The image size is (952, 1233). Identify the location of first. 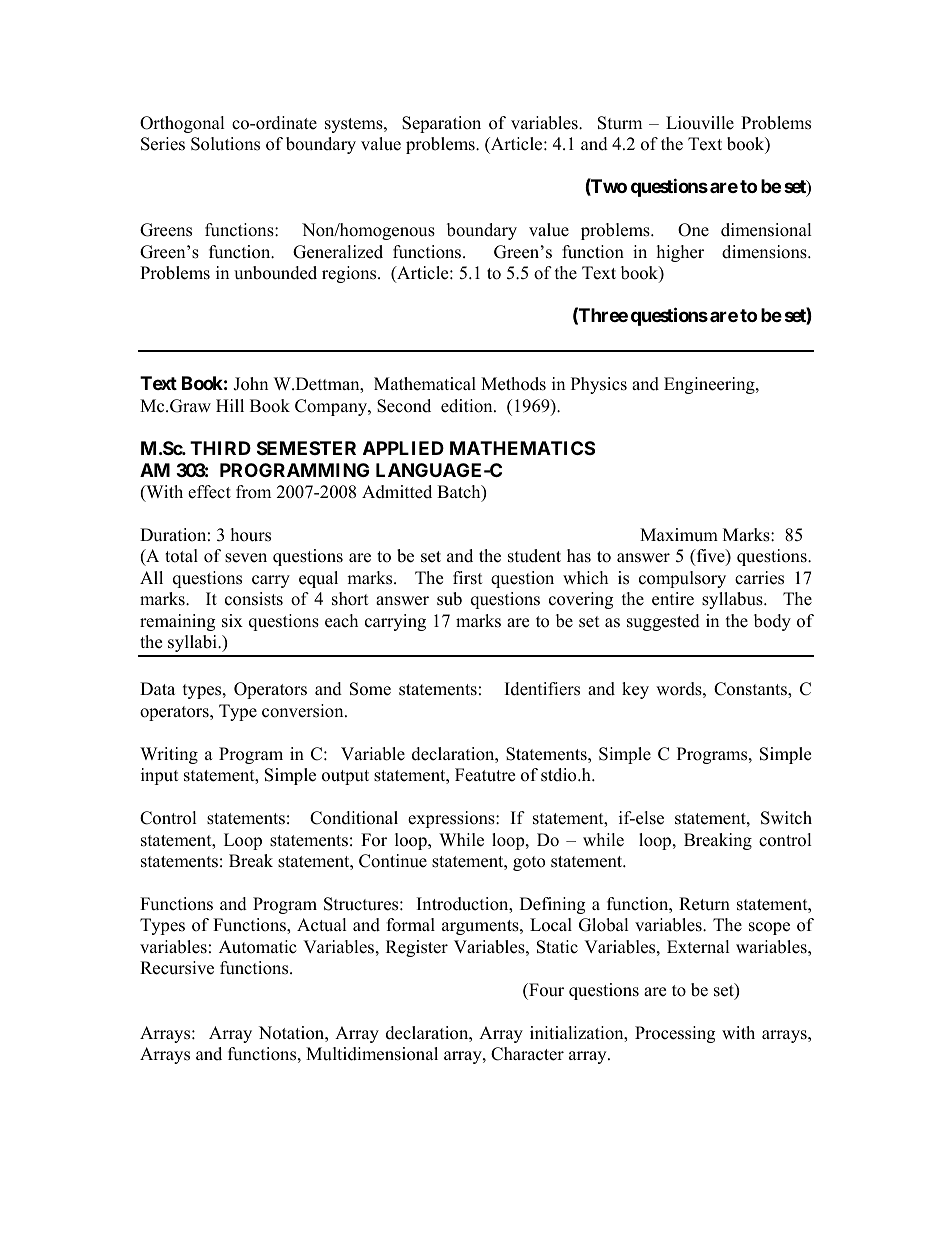
(468, 578).
